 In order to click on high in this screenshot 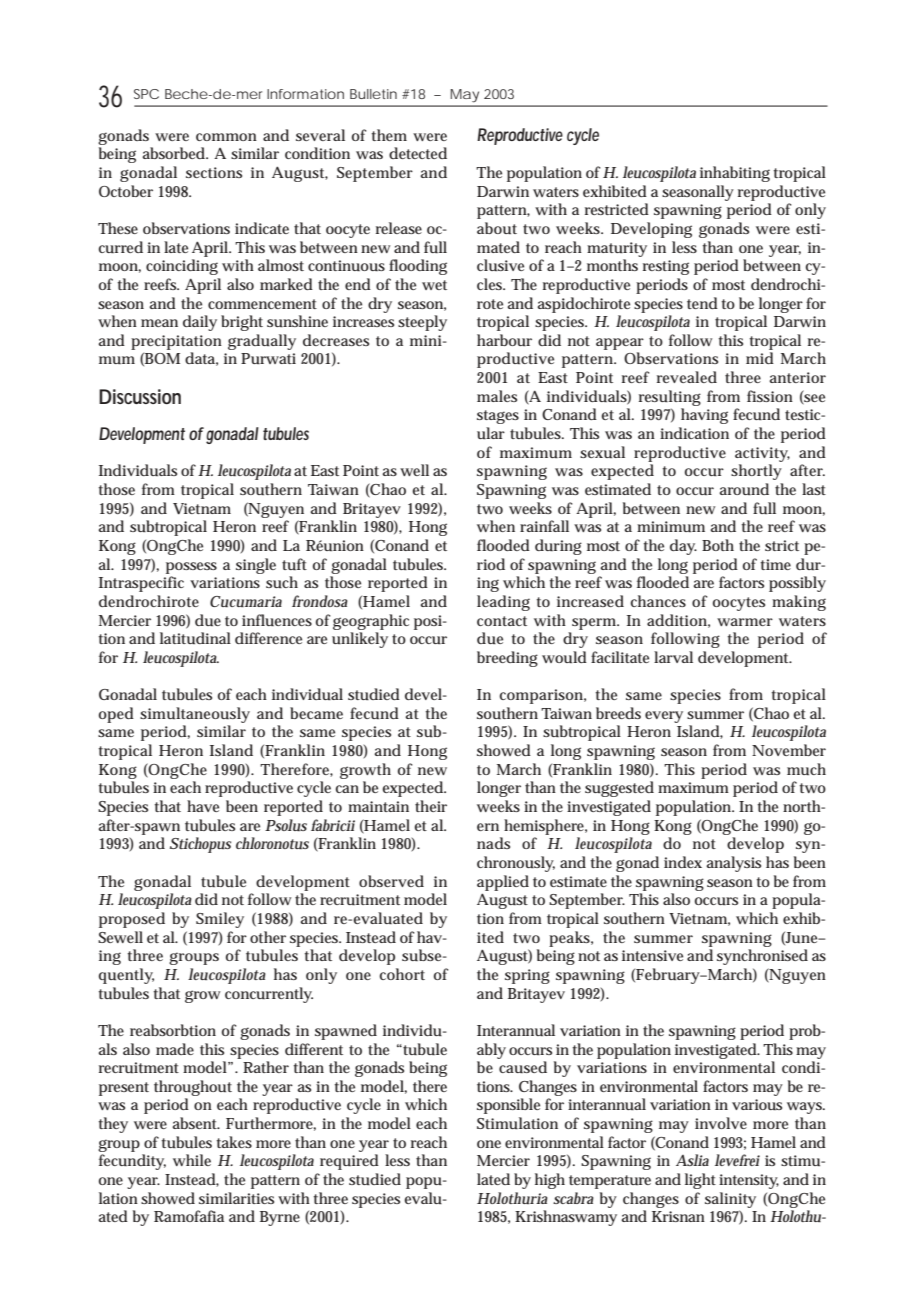, I will do `click(550, 1181)`.
